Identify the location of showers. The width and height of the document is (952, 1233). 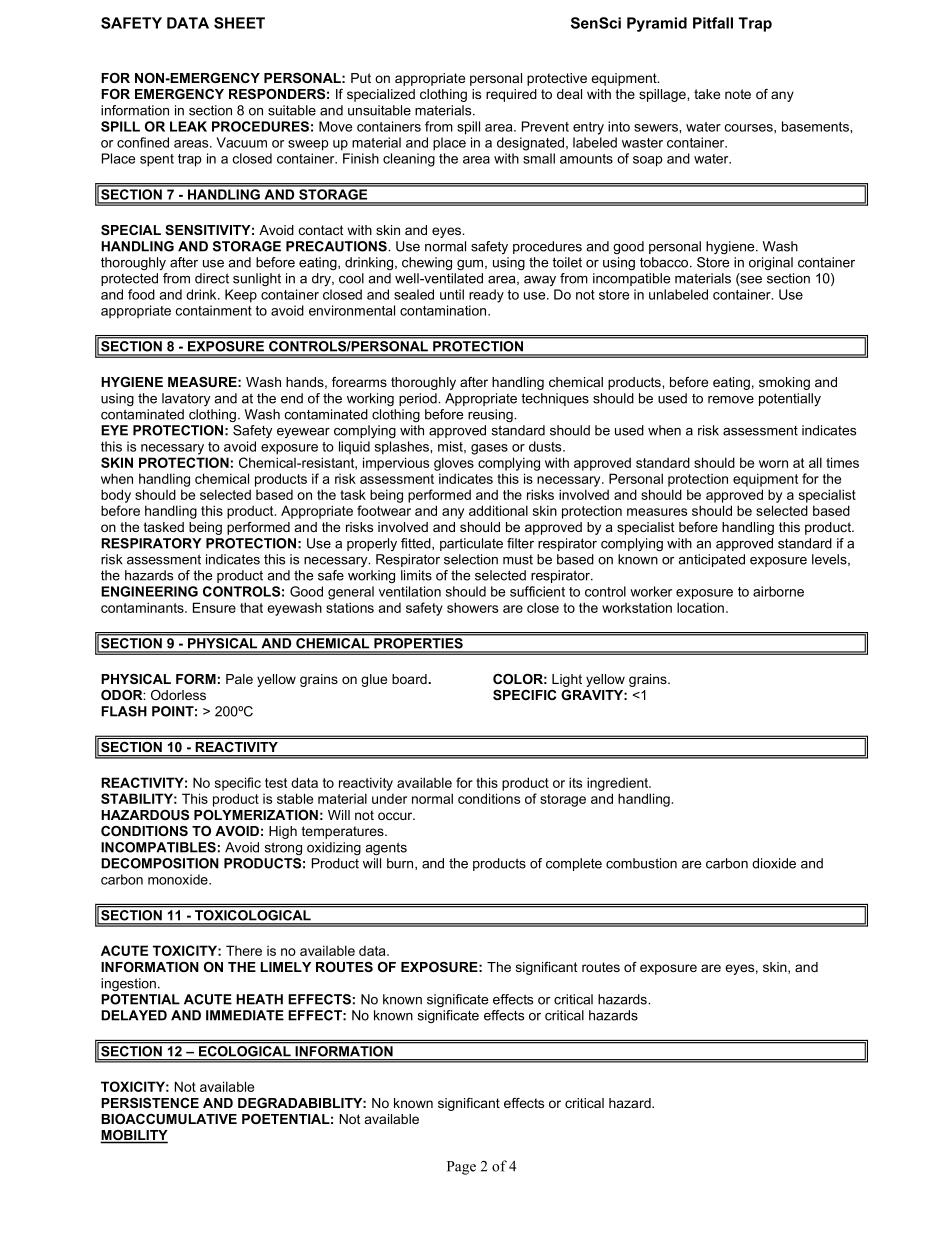
(472, 607).
